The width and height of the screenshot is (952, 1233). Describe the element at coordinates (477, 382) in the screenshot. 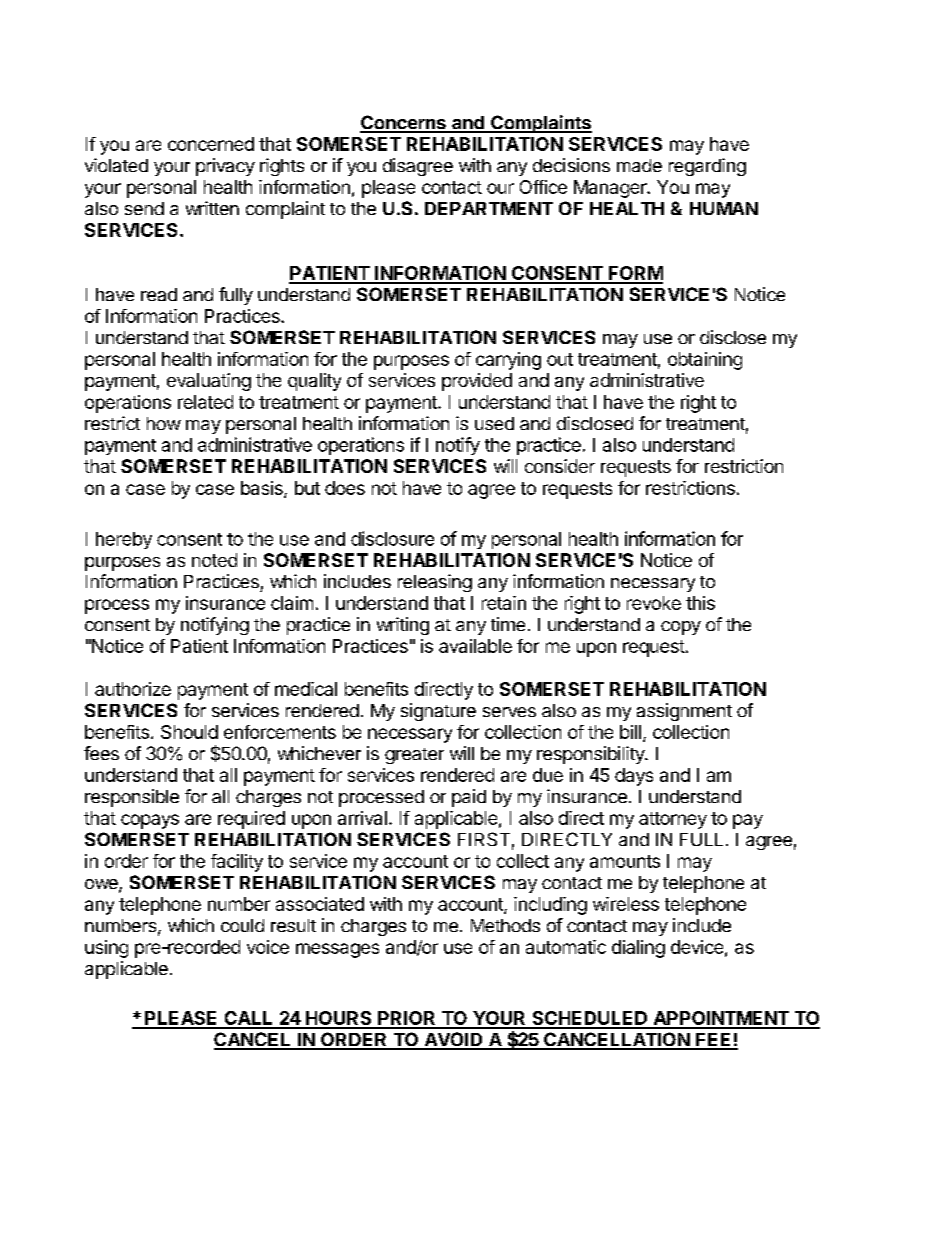

I see `provided` at that location.
